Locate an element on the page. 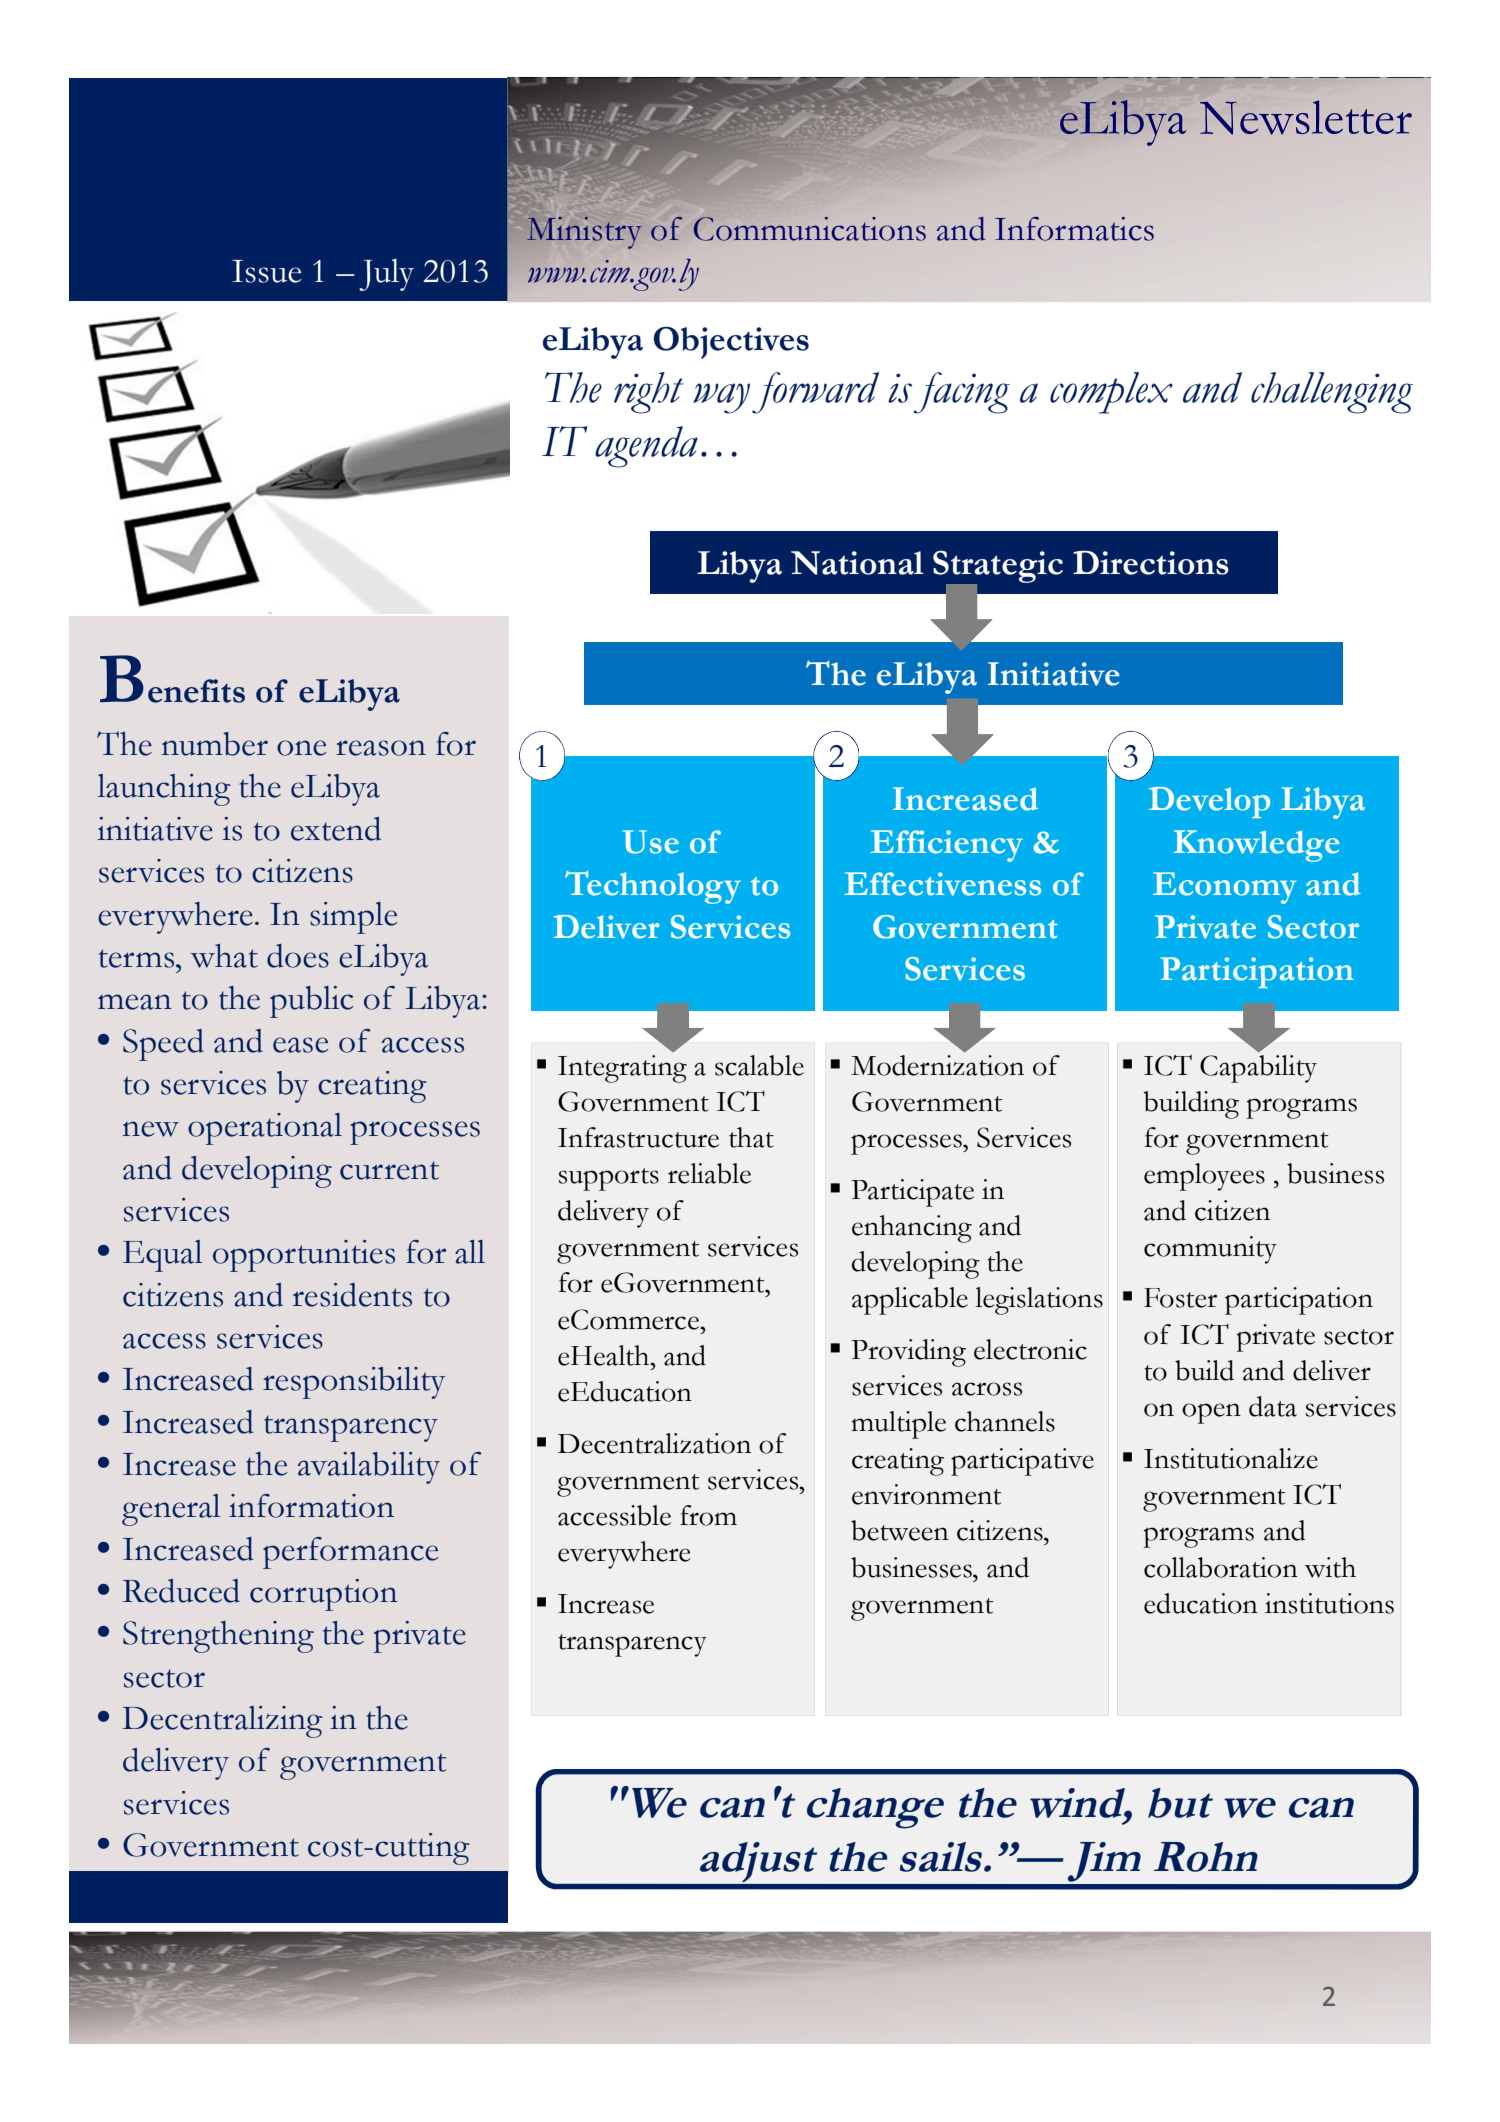 Image resolution: width=1500 pixels, height=2122 pixels. one is located at coordinates (301, 748).
